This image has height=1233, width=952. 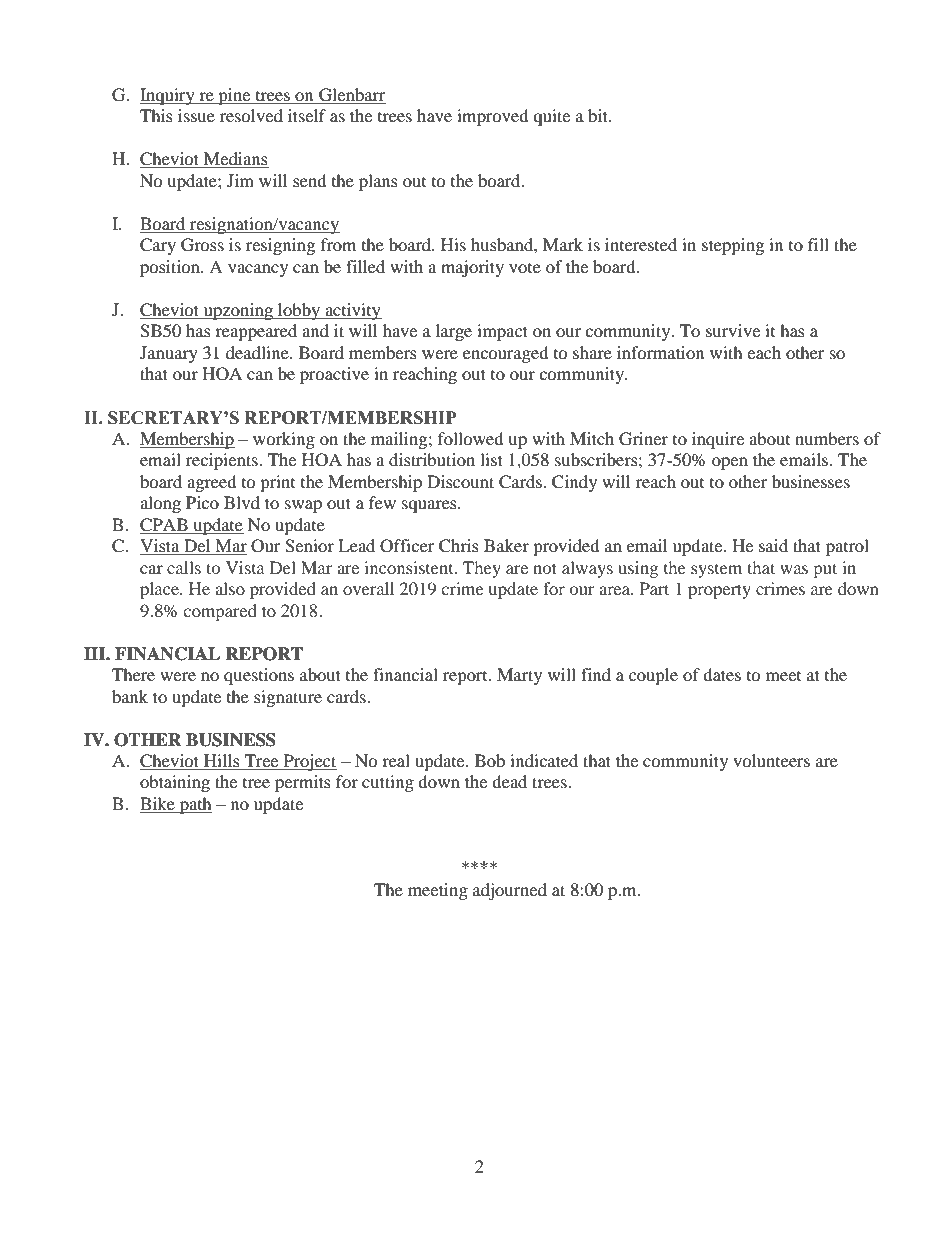 What do you see at coordinates (491, 459) in the image?
I see `list` at bounding box center [491, 459].
